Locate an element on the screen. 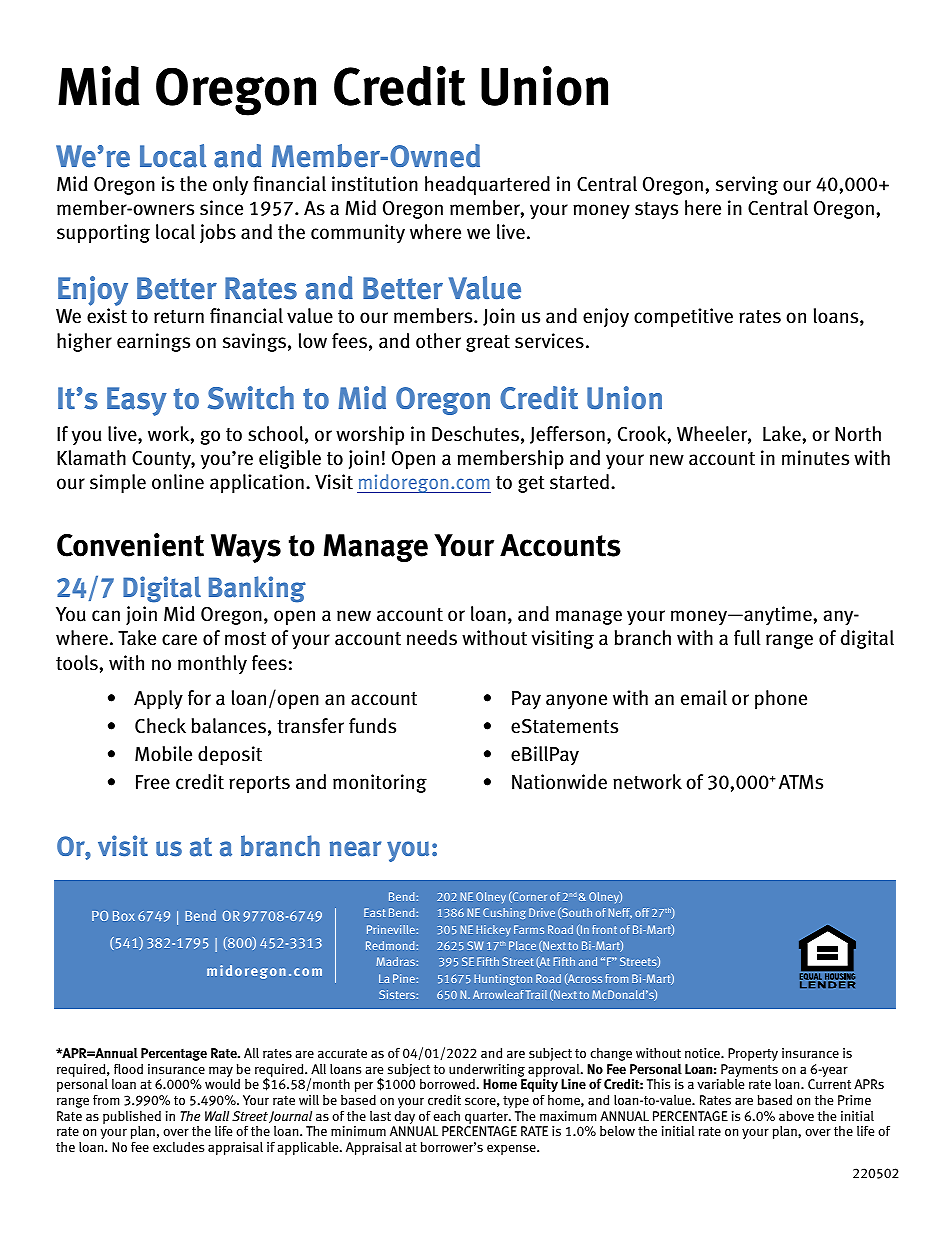 This screenshot has height=1233, width=952. care is located at coordinates (179, 640).
